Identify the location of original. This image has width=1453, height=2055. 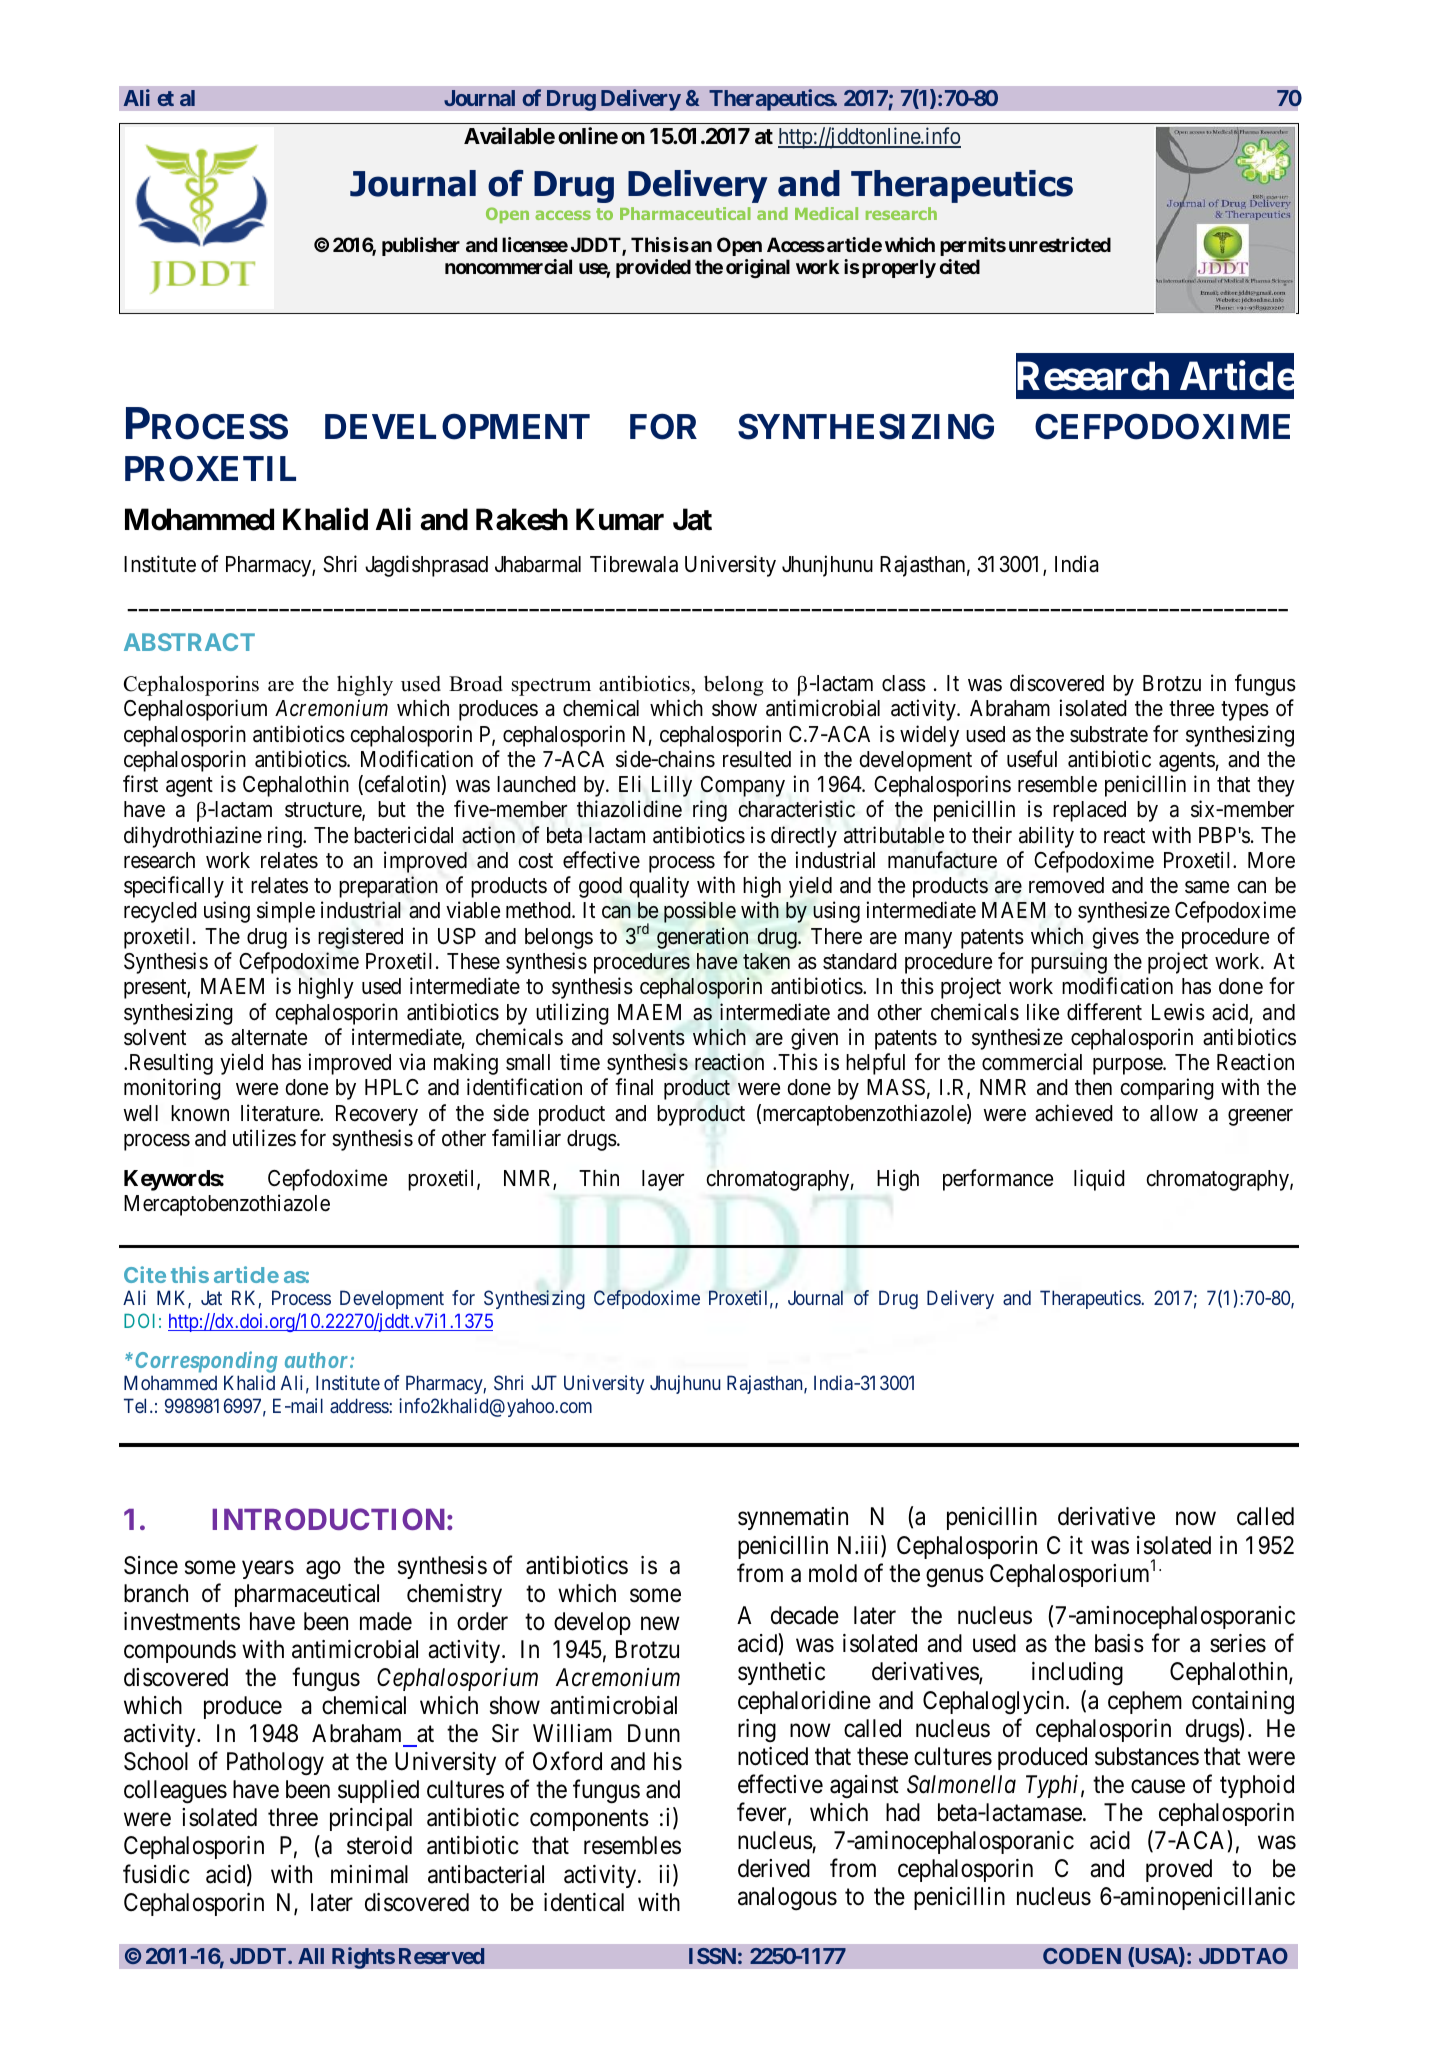
(758, 268).
